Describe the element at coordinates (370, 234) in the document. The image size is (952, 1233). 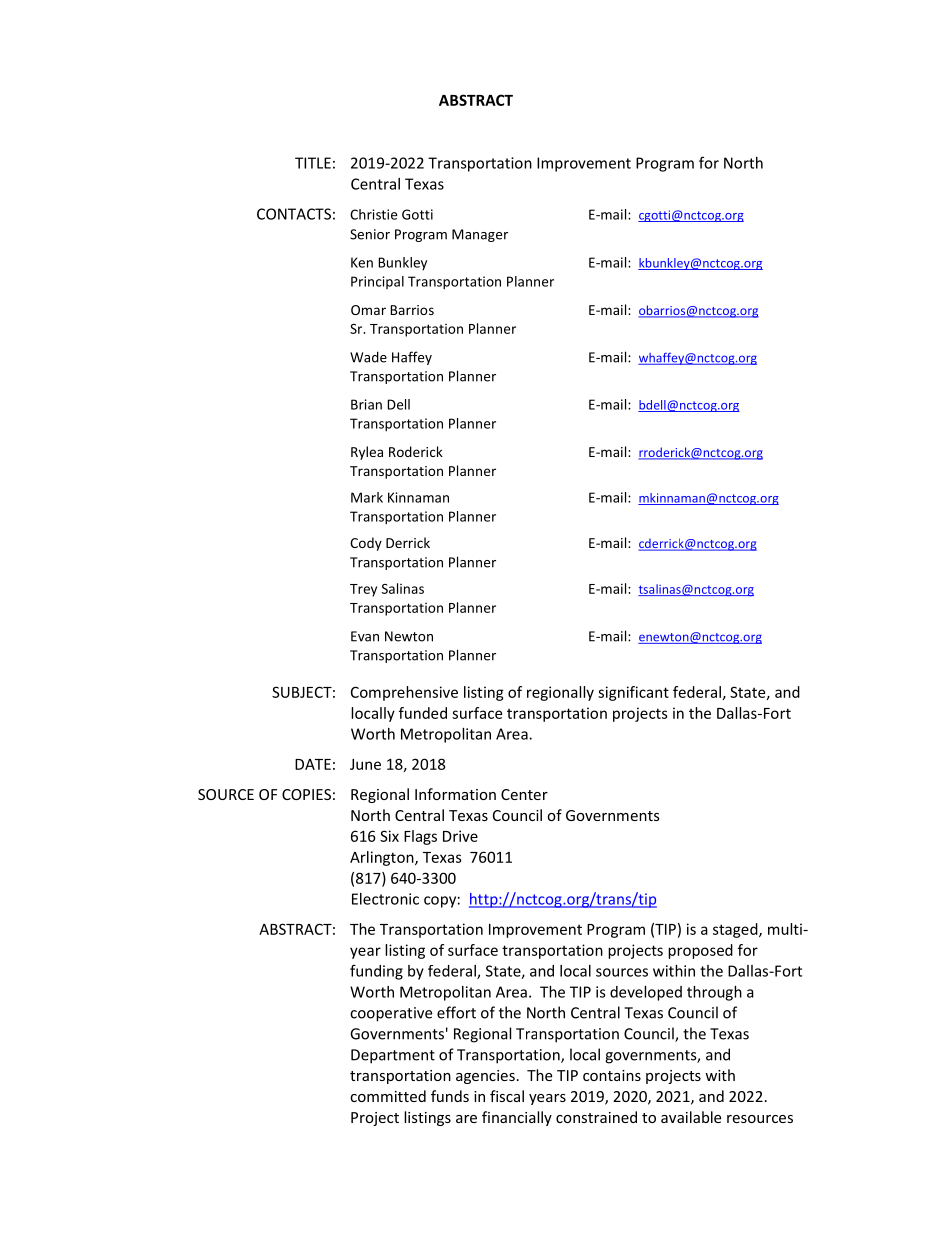
I see `Senior` at that location.
